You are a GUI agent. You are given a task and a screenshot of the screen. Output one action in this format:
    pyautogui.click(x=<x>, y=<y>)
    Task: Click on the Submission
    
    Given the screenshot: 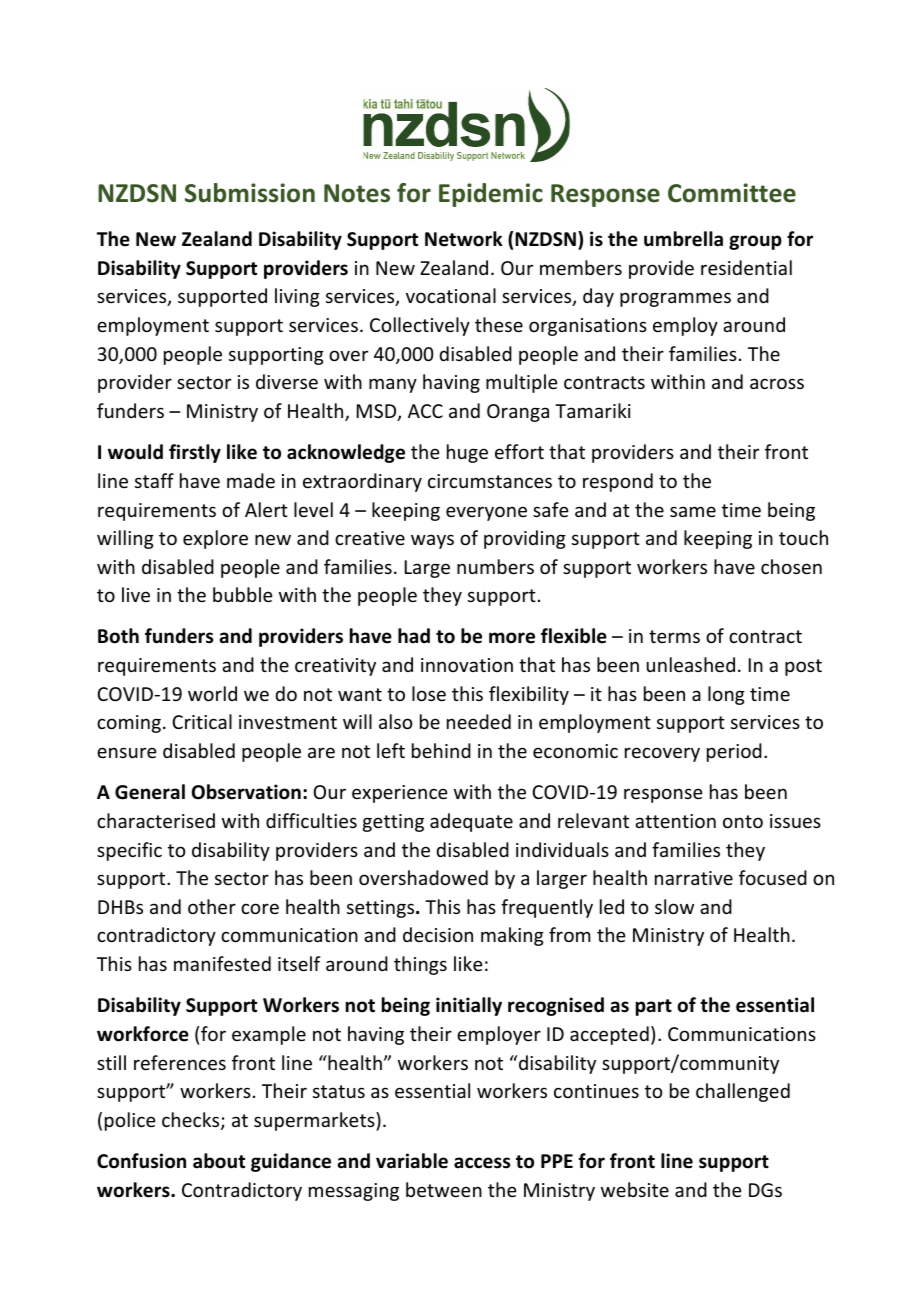 What is the action you would take?
    pyautogui.click(x=250, y=193)
